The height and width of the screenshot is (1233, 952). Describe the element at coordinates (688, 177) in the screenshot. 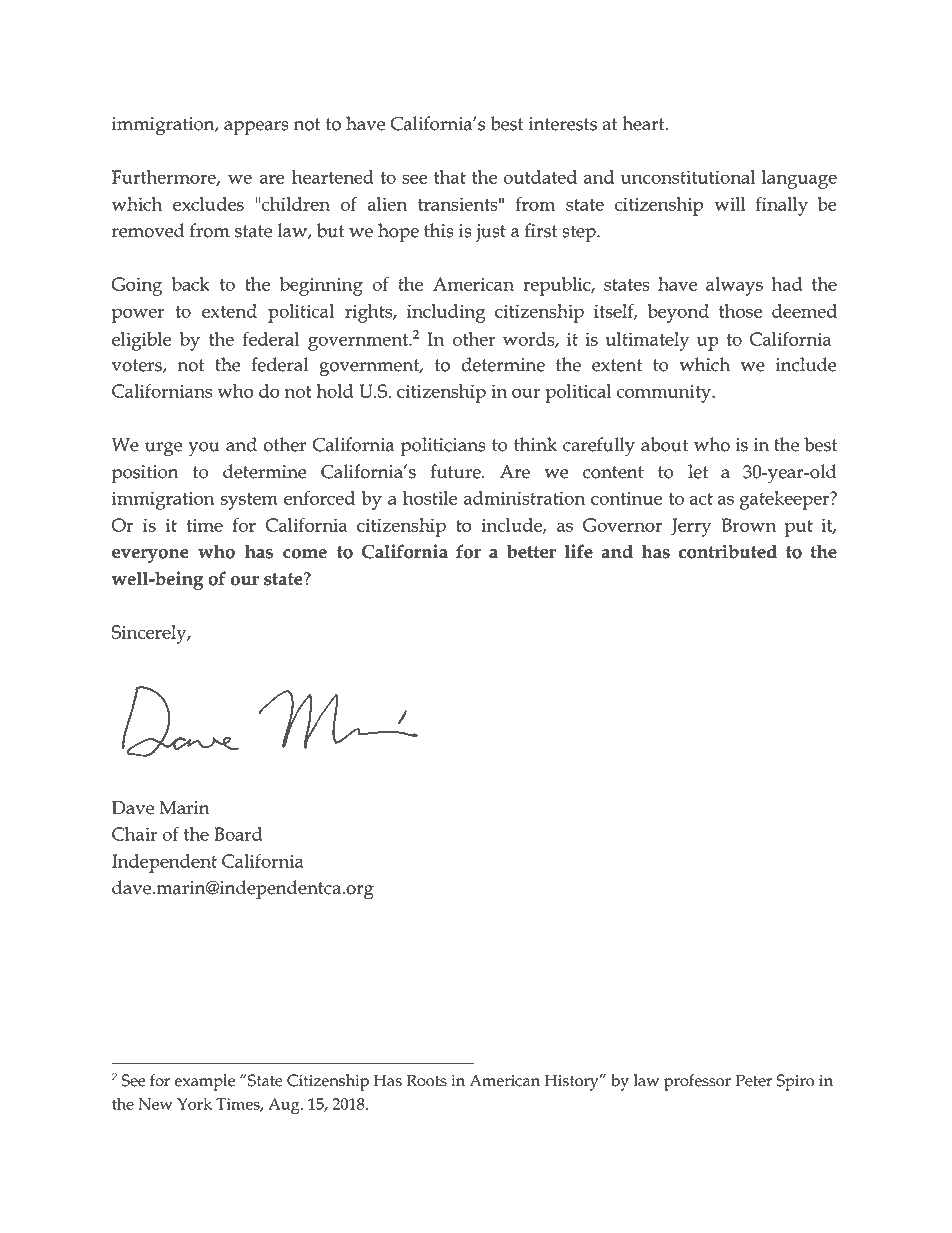

I see `unconstitutional` at that location.
